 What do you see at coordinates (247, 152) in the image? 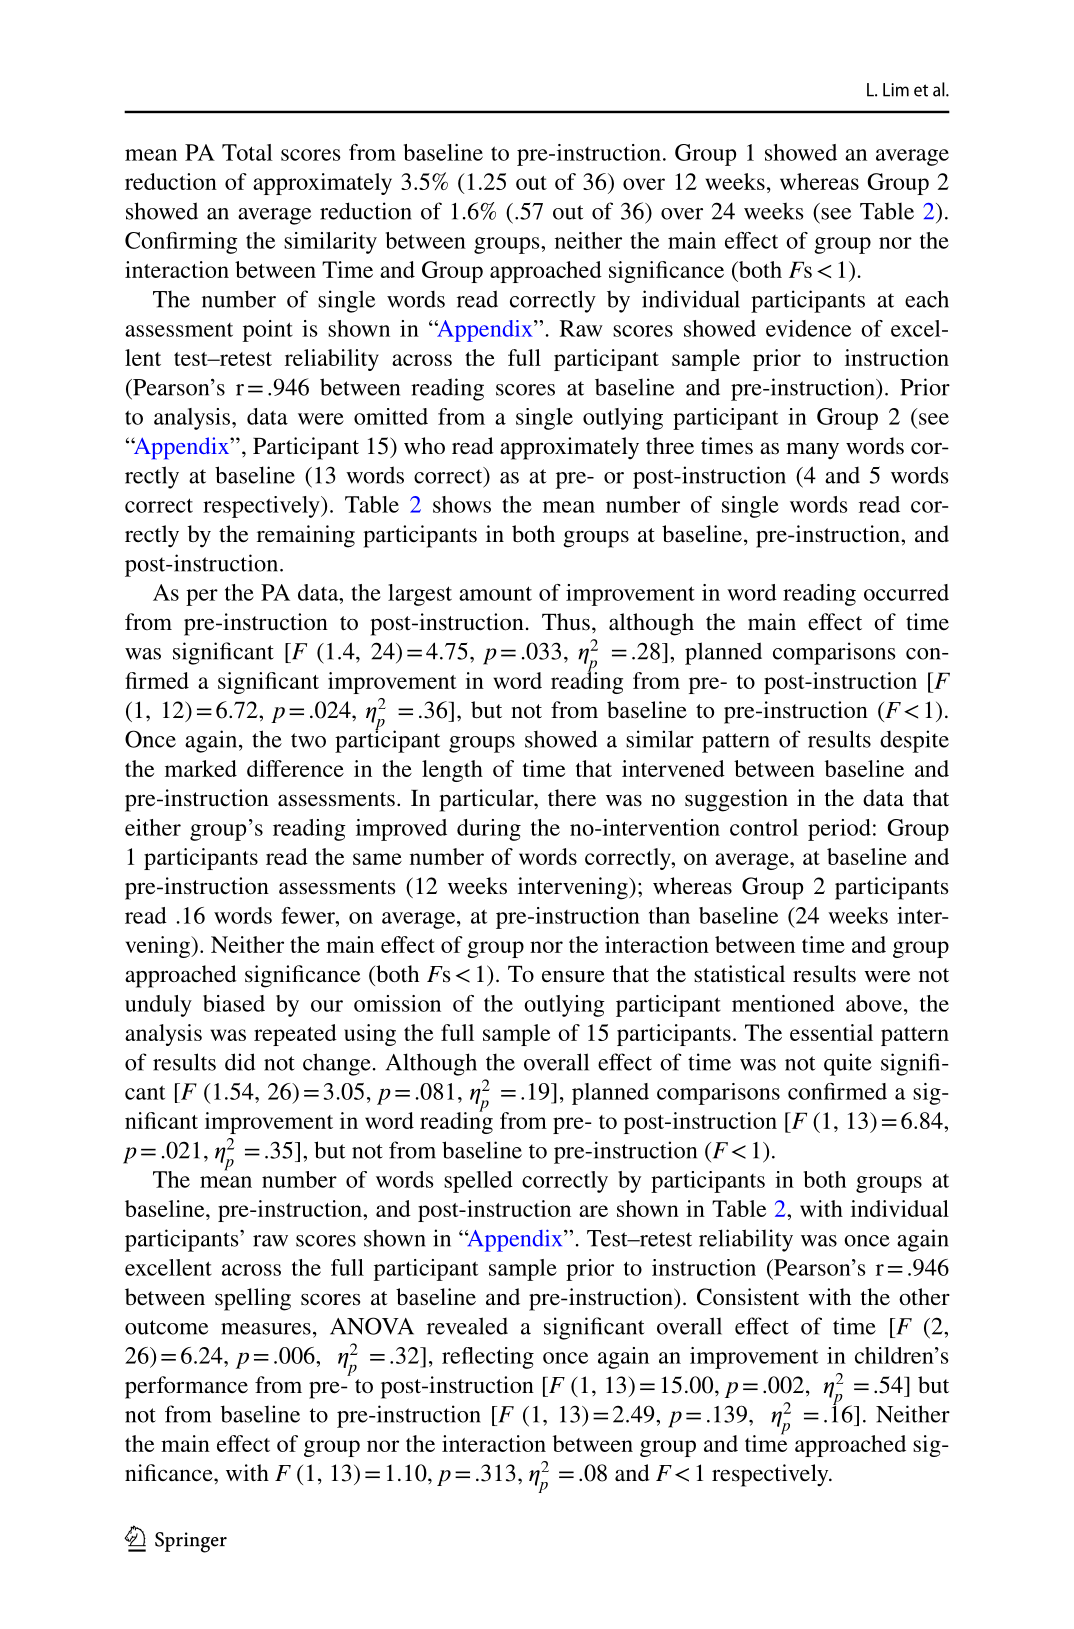
I see `Total` at bounding box center [247, 152].
